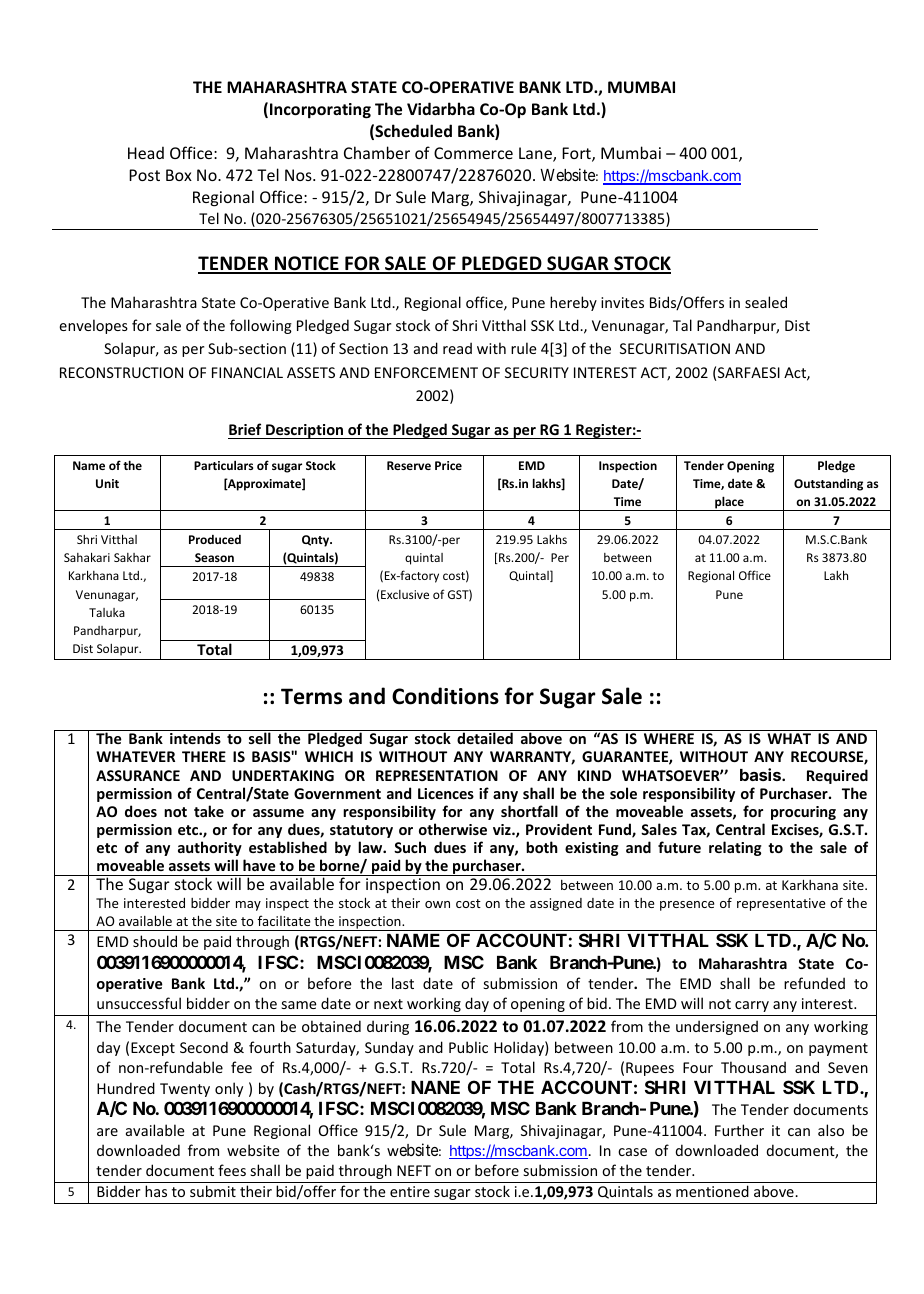 The image size is (924, 1294). Describe the element at coordinates (739, 1130) in the screenshot. I see `Further` at that location.
